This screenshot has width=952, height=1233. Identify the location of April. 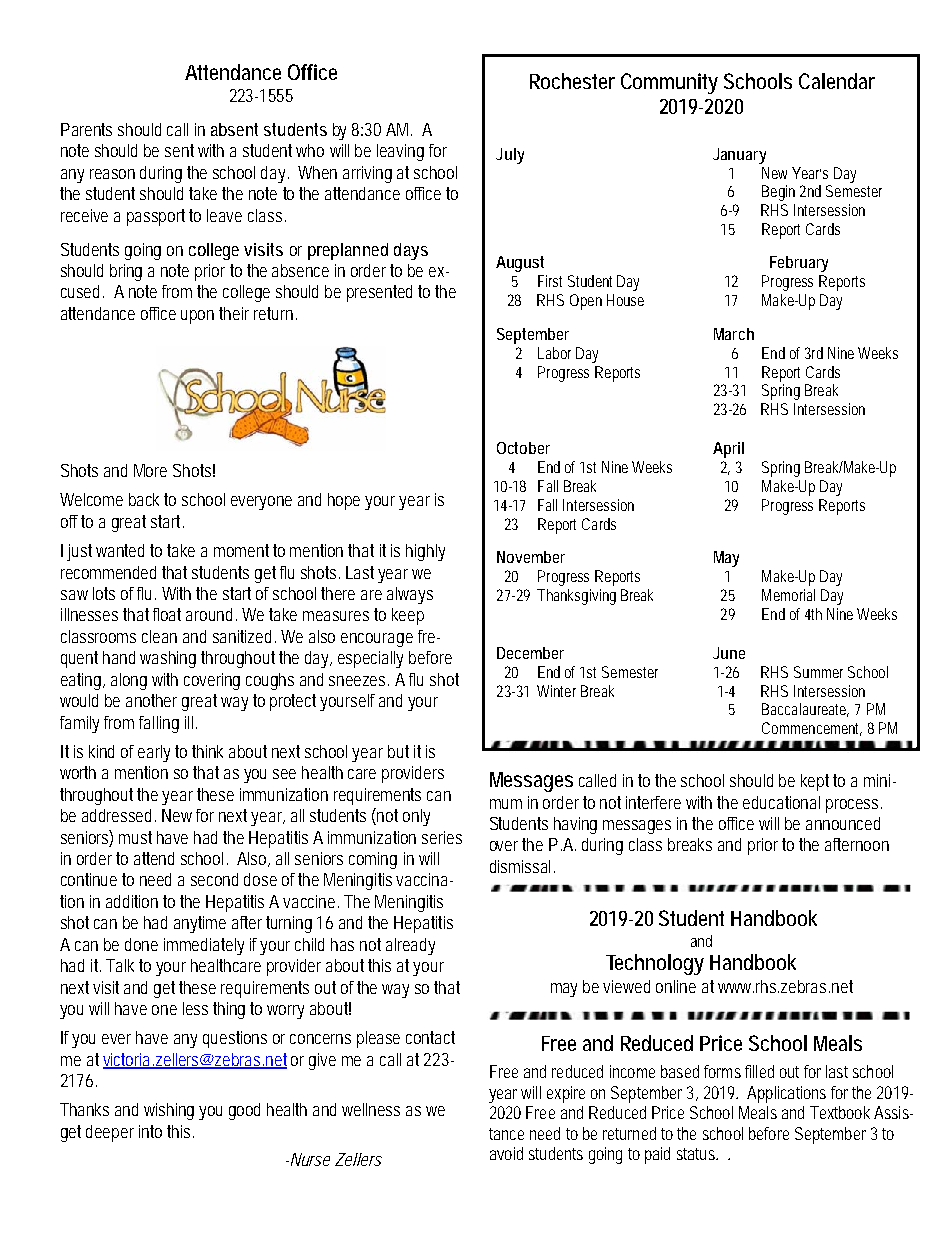
(728, 450).
